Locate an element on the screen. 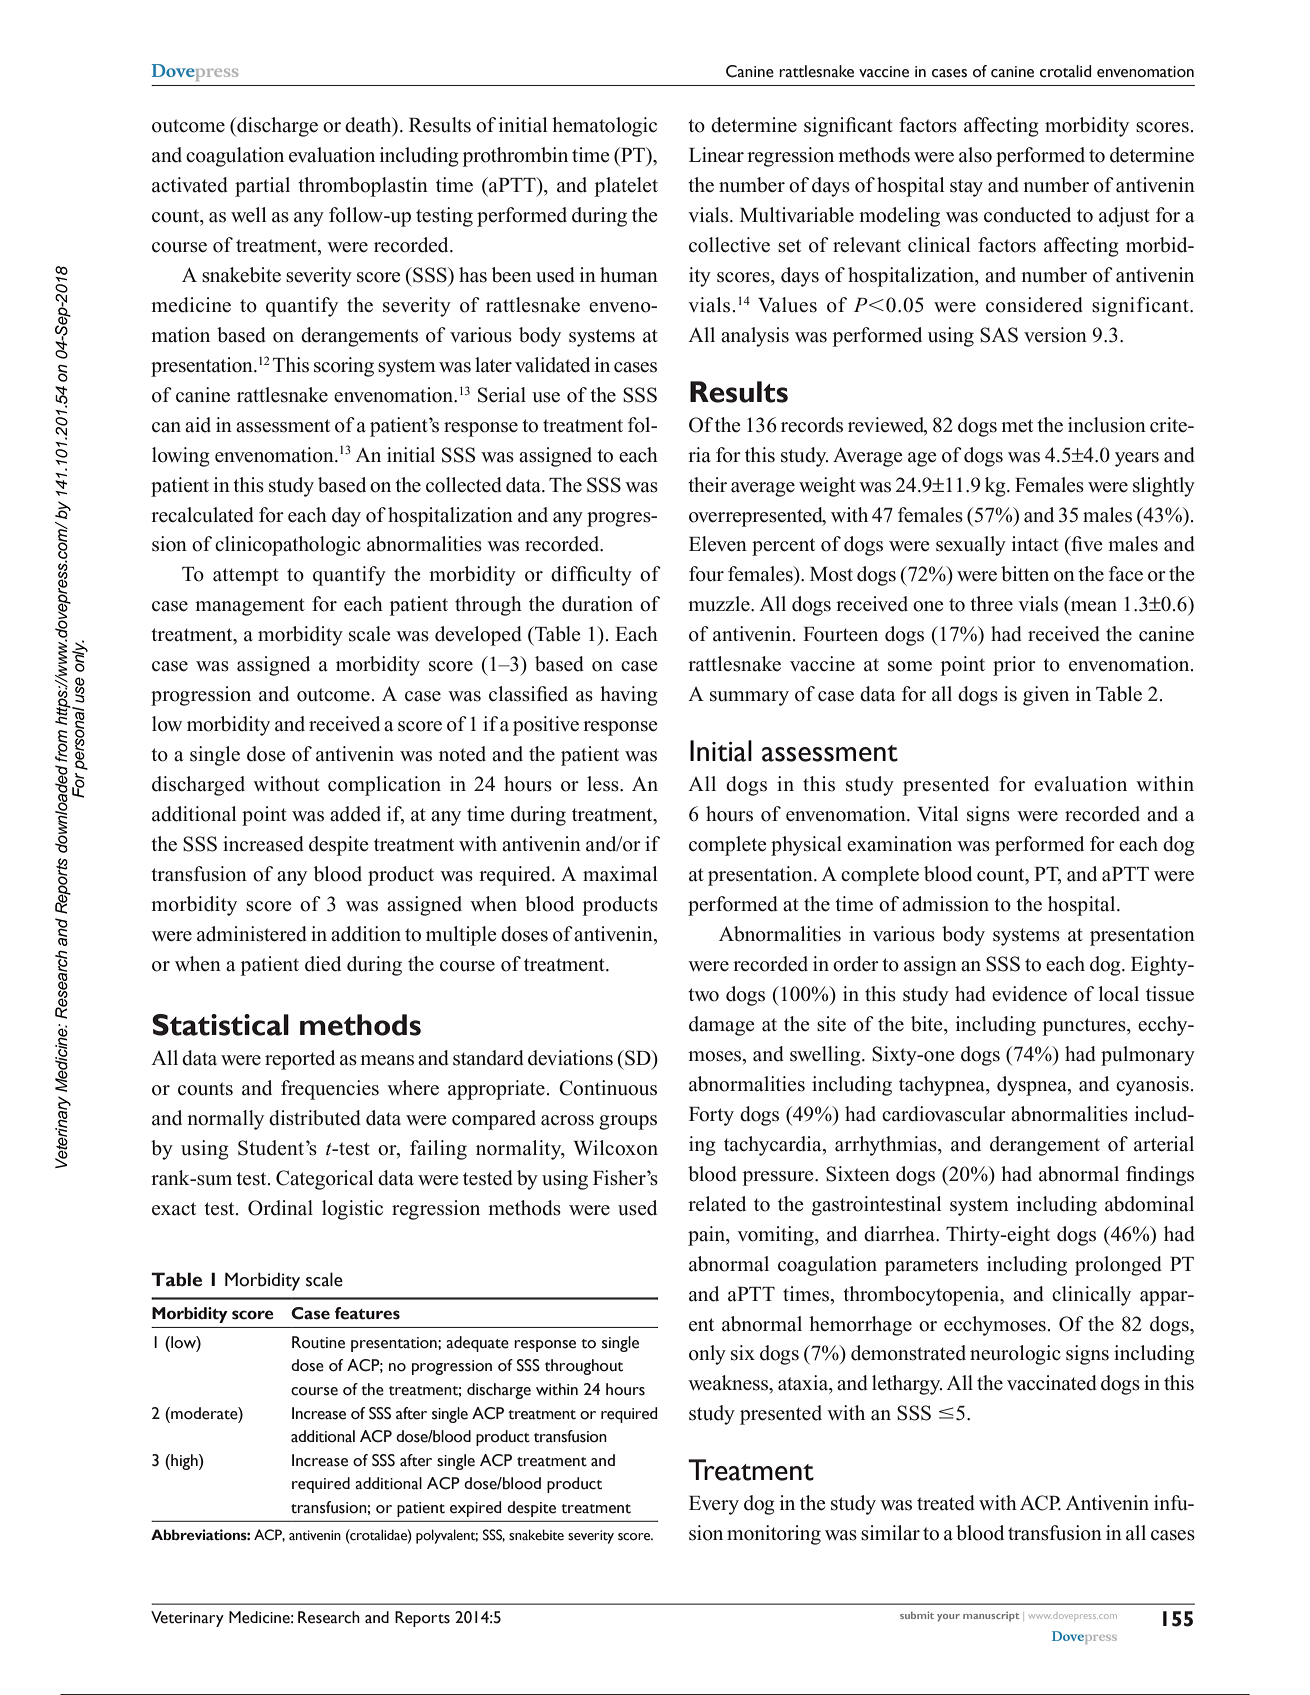  muzzle is located at coordinates (720, 604).
